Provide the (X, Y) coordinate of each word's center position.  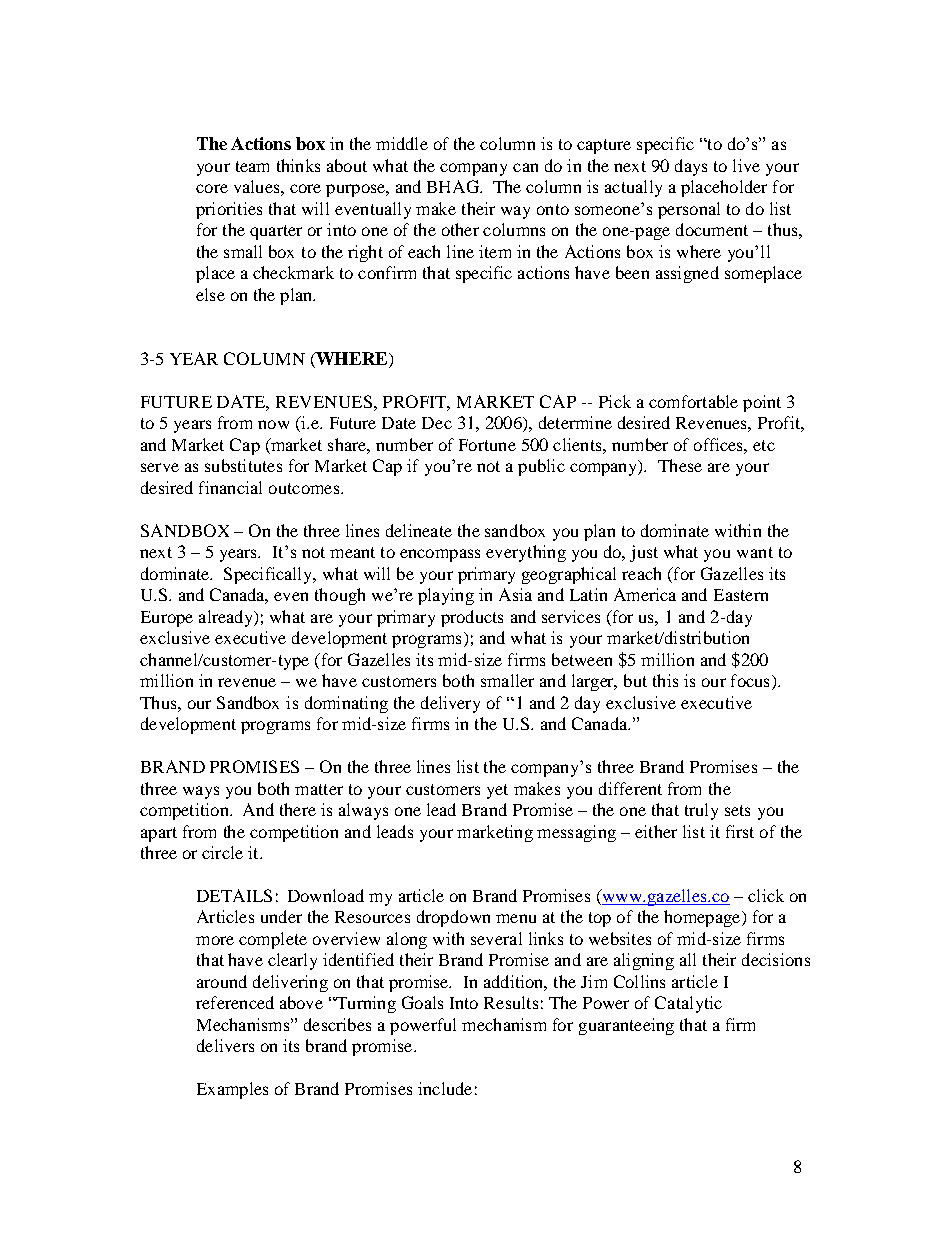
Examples (232, 1090)
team (252, 166)
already (227, 618)
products (472, 618)
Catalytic (688, 1004)
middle (402, 143)
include (445, 1088)
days (691, 167)
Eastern (741, 595)
